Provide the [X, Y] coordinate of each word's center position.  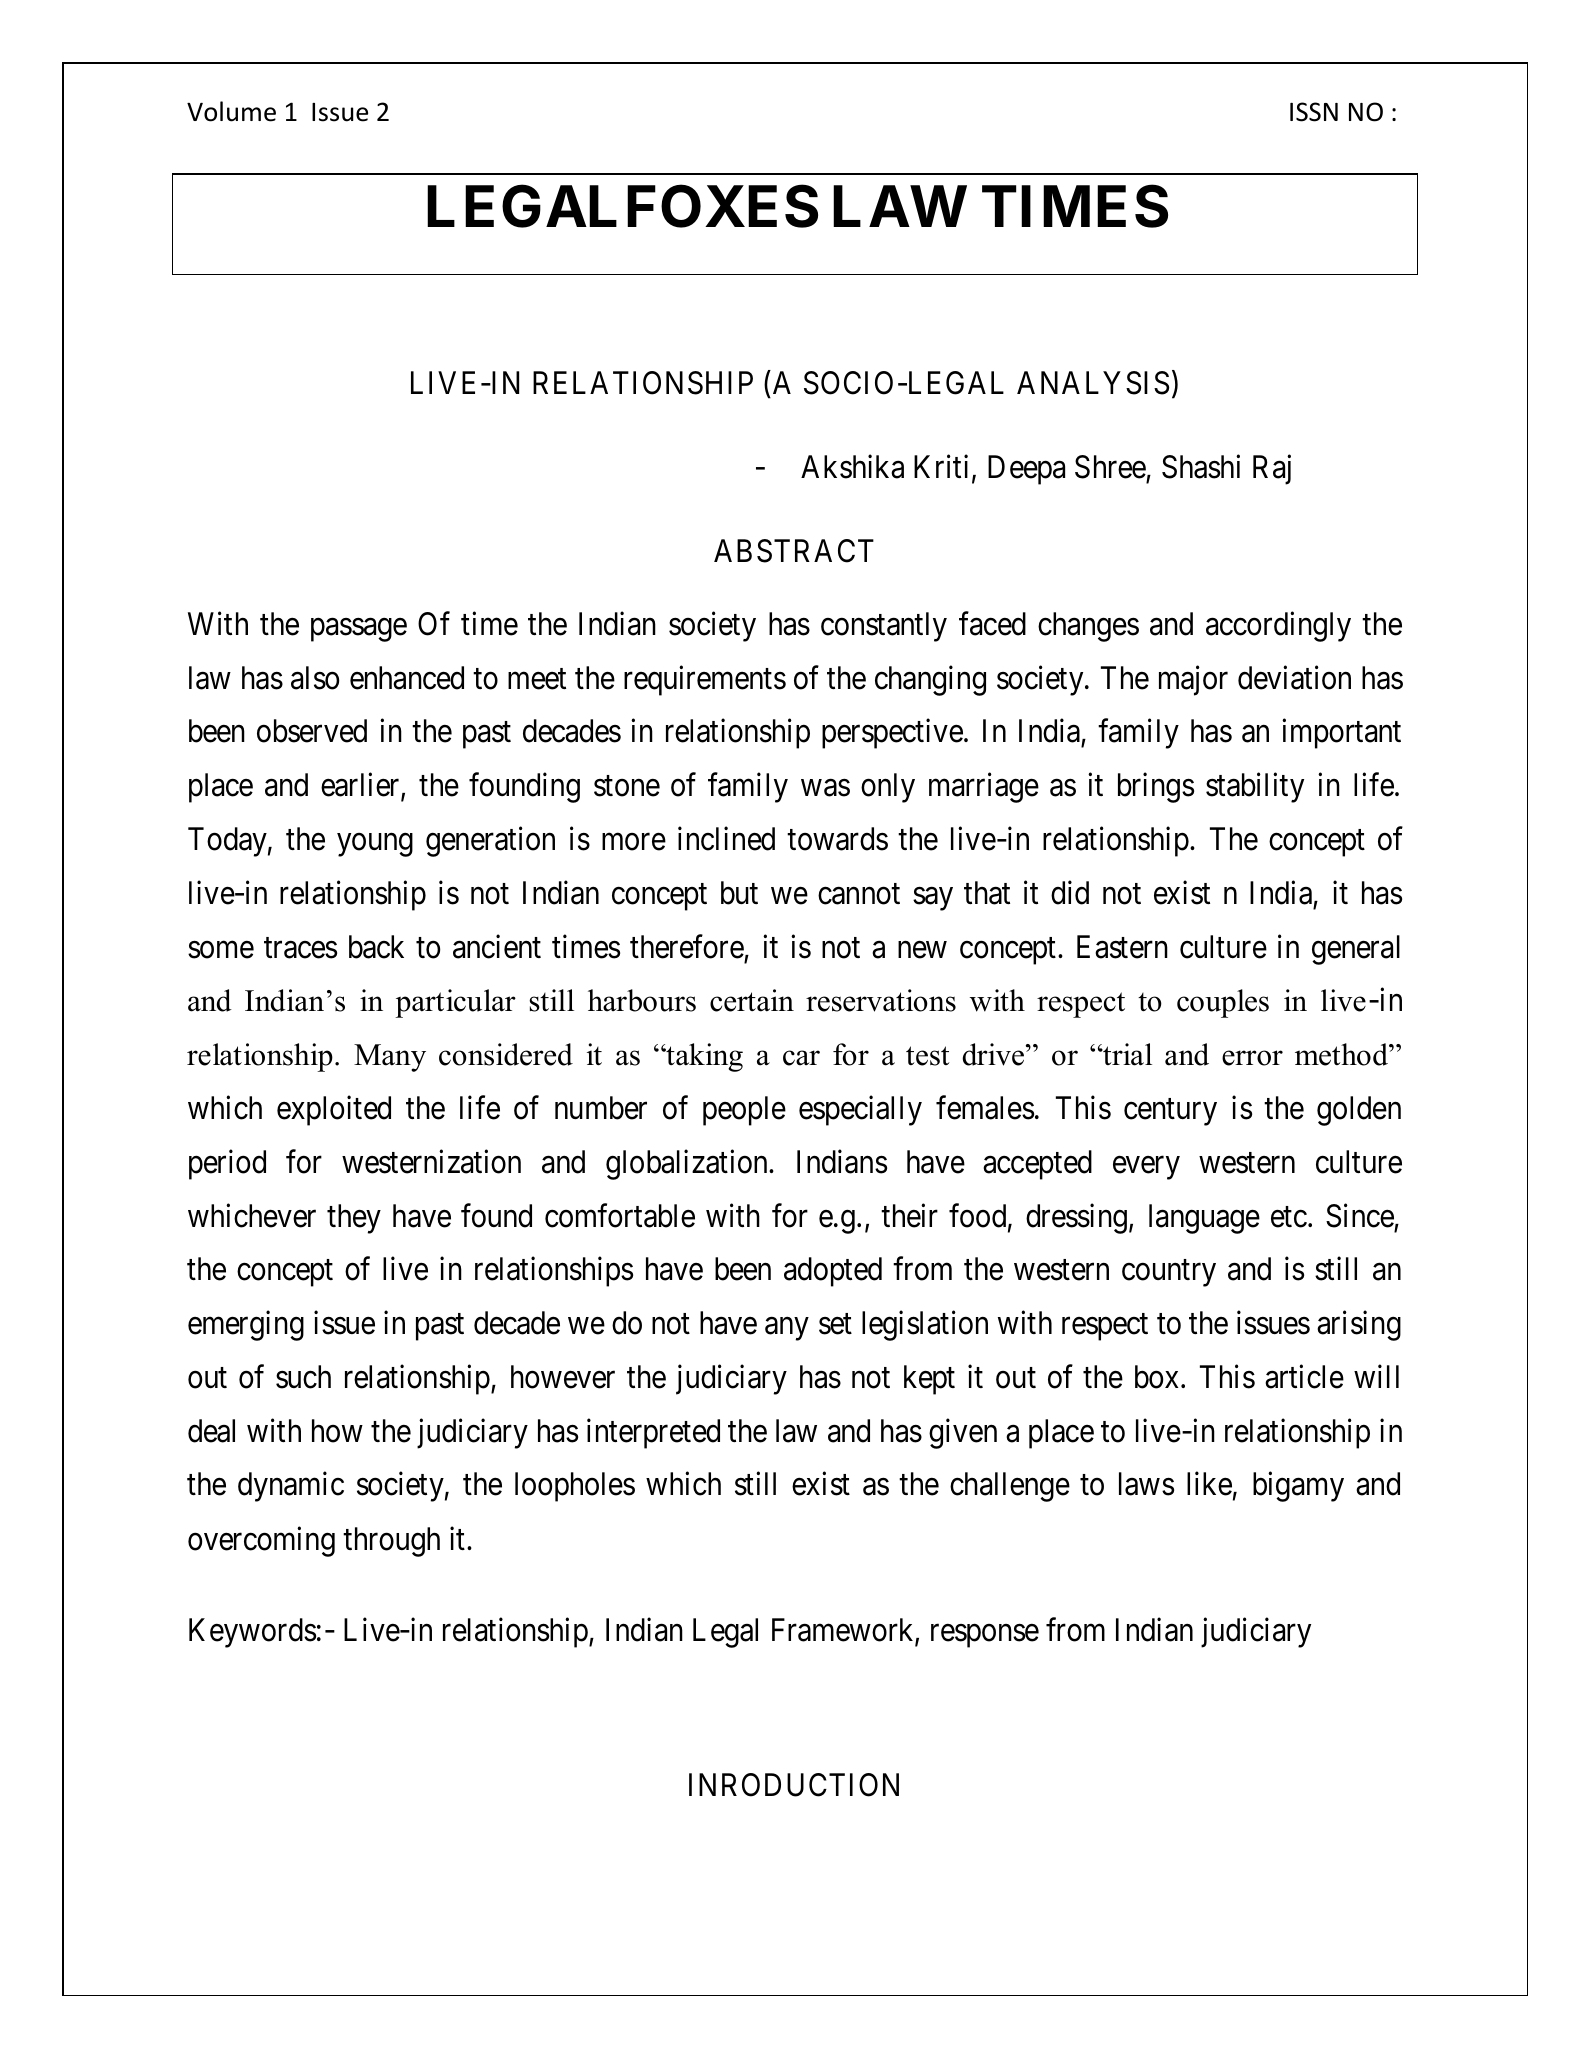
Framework [844, 1631]
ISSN [1314, 112]
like [1209, 1484]
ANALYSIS [1093, 383]
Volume [231, 111]
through [391, 1542]
